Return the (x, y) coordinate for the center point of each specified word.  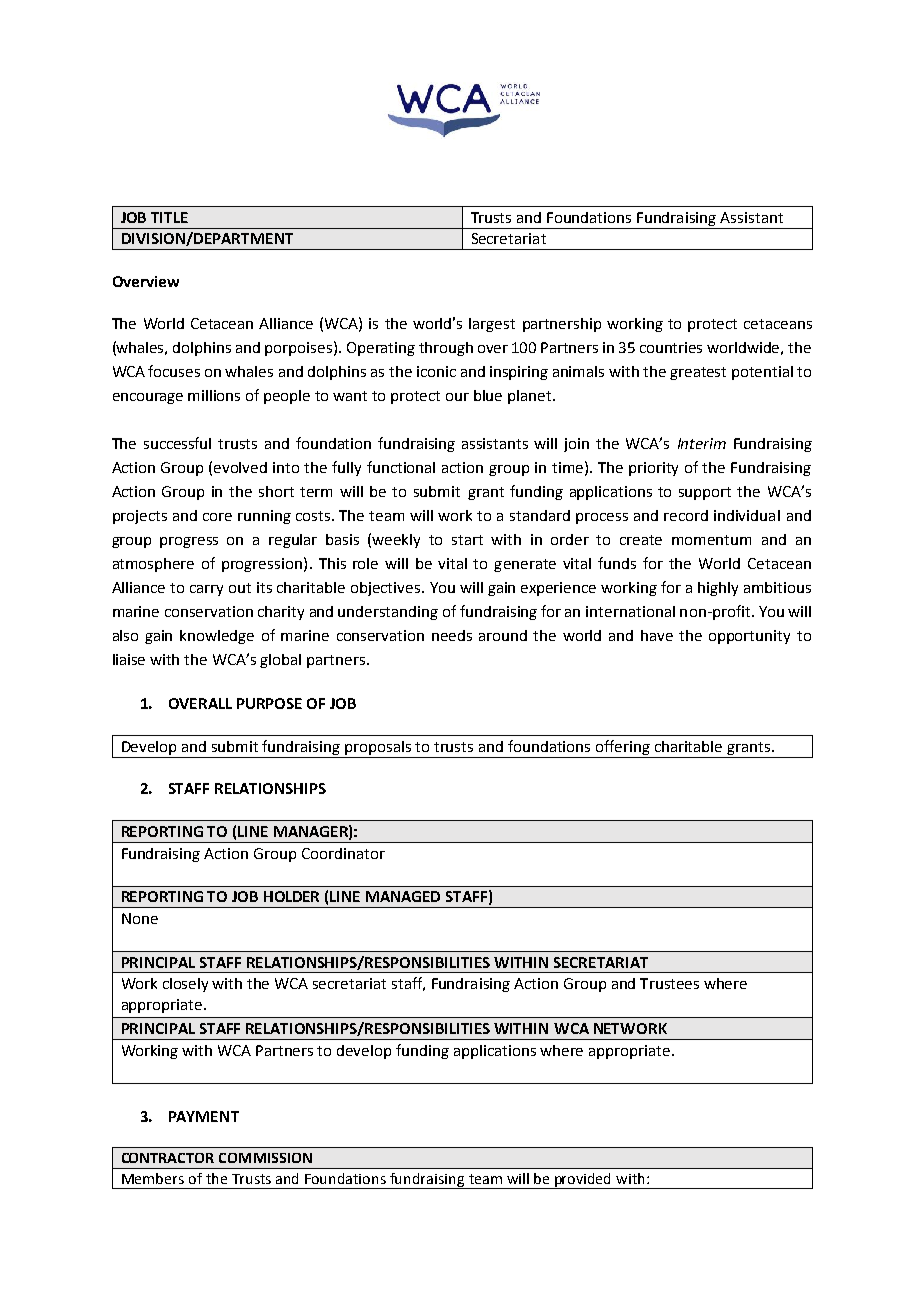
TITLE (169, 217)
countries (671, 347)
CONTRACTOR (168, 1158)
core (217, 517)
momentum (711, 540)
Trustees (669, 983)
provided (583, 1181)
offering (623, 749)
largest (492, 325)
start (467, 540)
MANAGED (403, 896)
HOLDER (291, 896)
